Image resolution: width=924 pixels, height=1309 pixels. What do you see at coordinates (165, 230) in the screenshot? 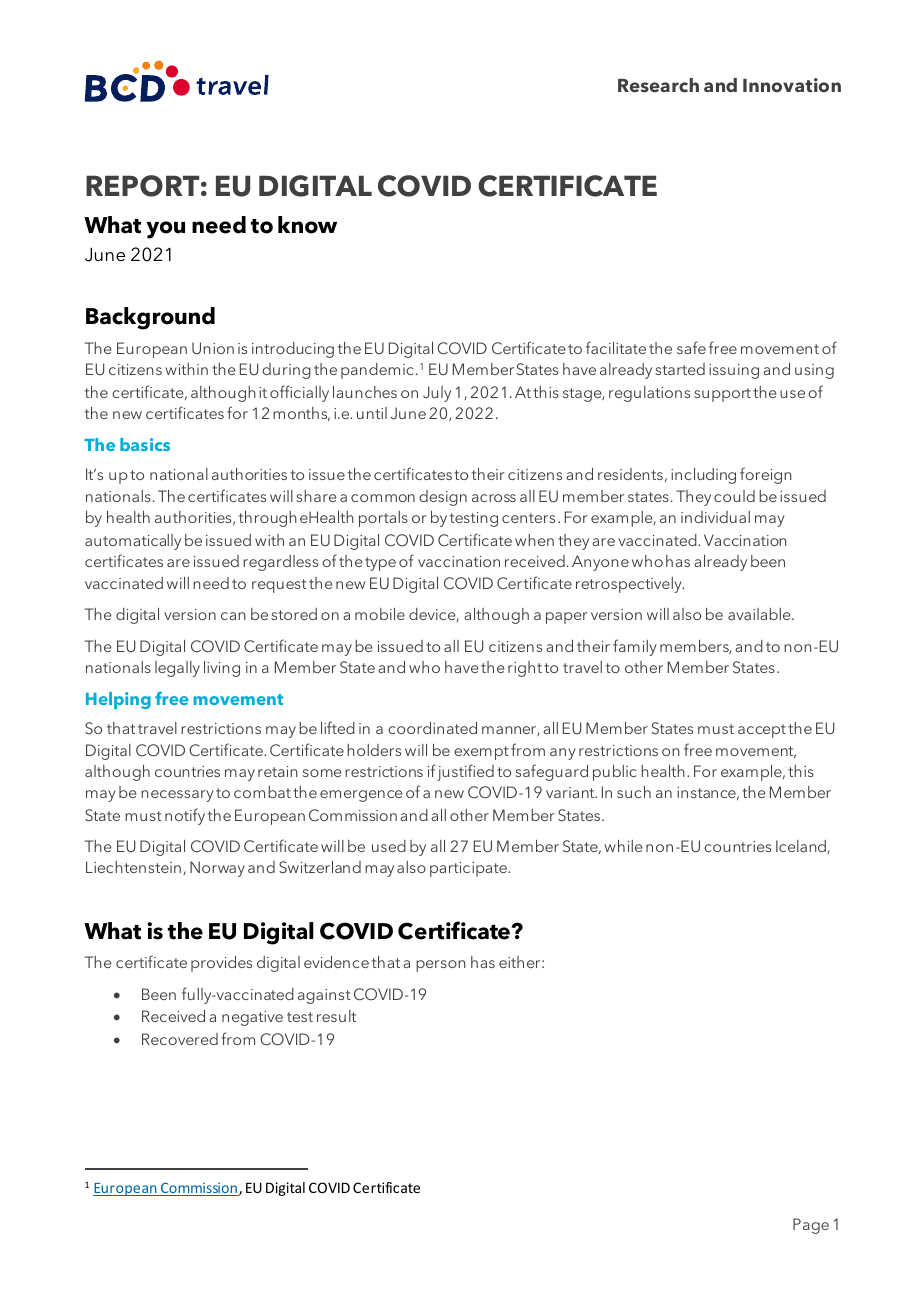
I see `you` at bounding box center [165, 230].
